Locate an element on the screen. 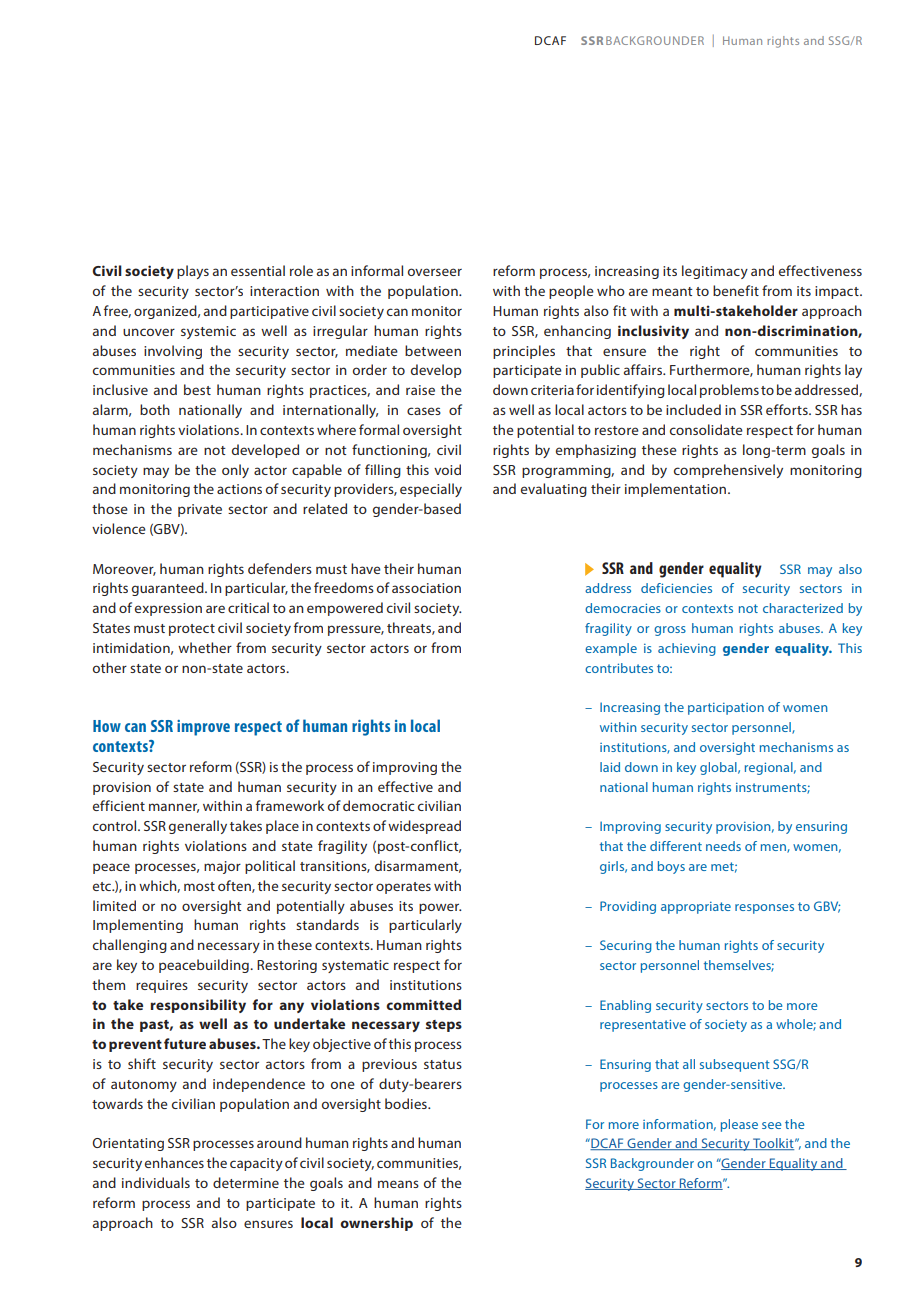  most is located at coordinates (199, 886).
